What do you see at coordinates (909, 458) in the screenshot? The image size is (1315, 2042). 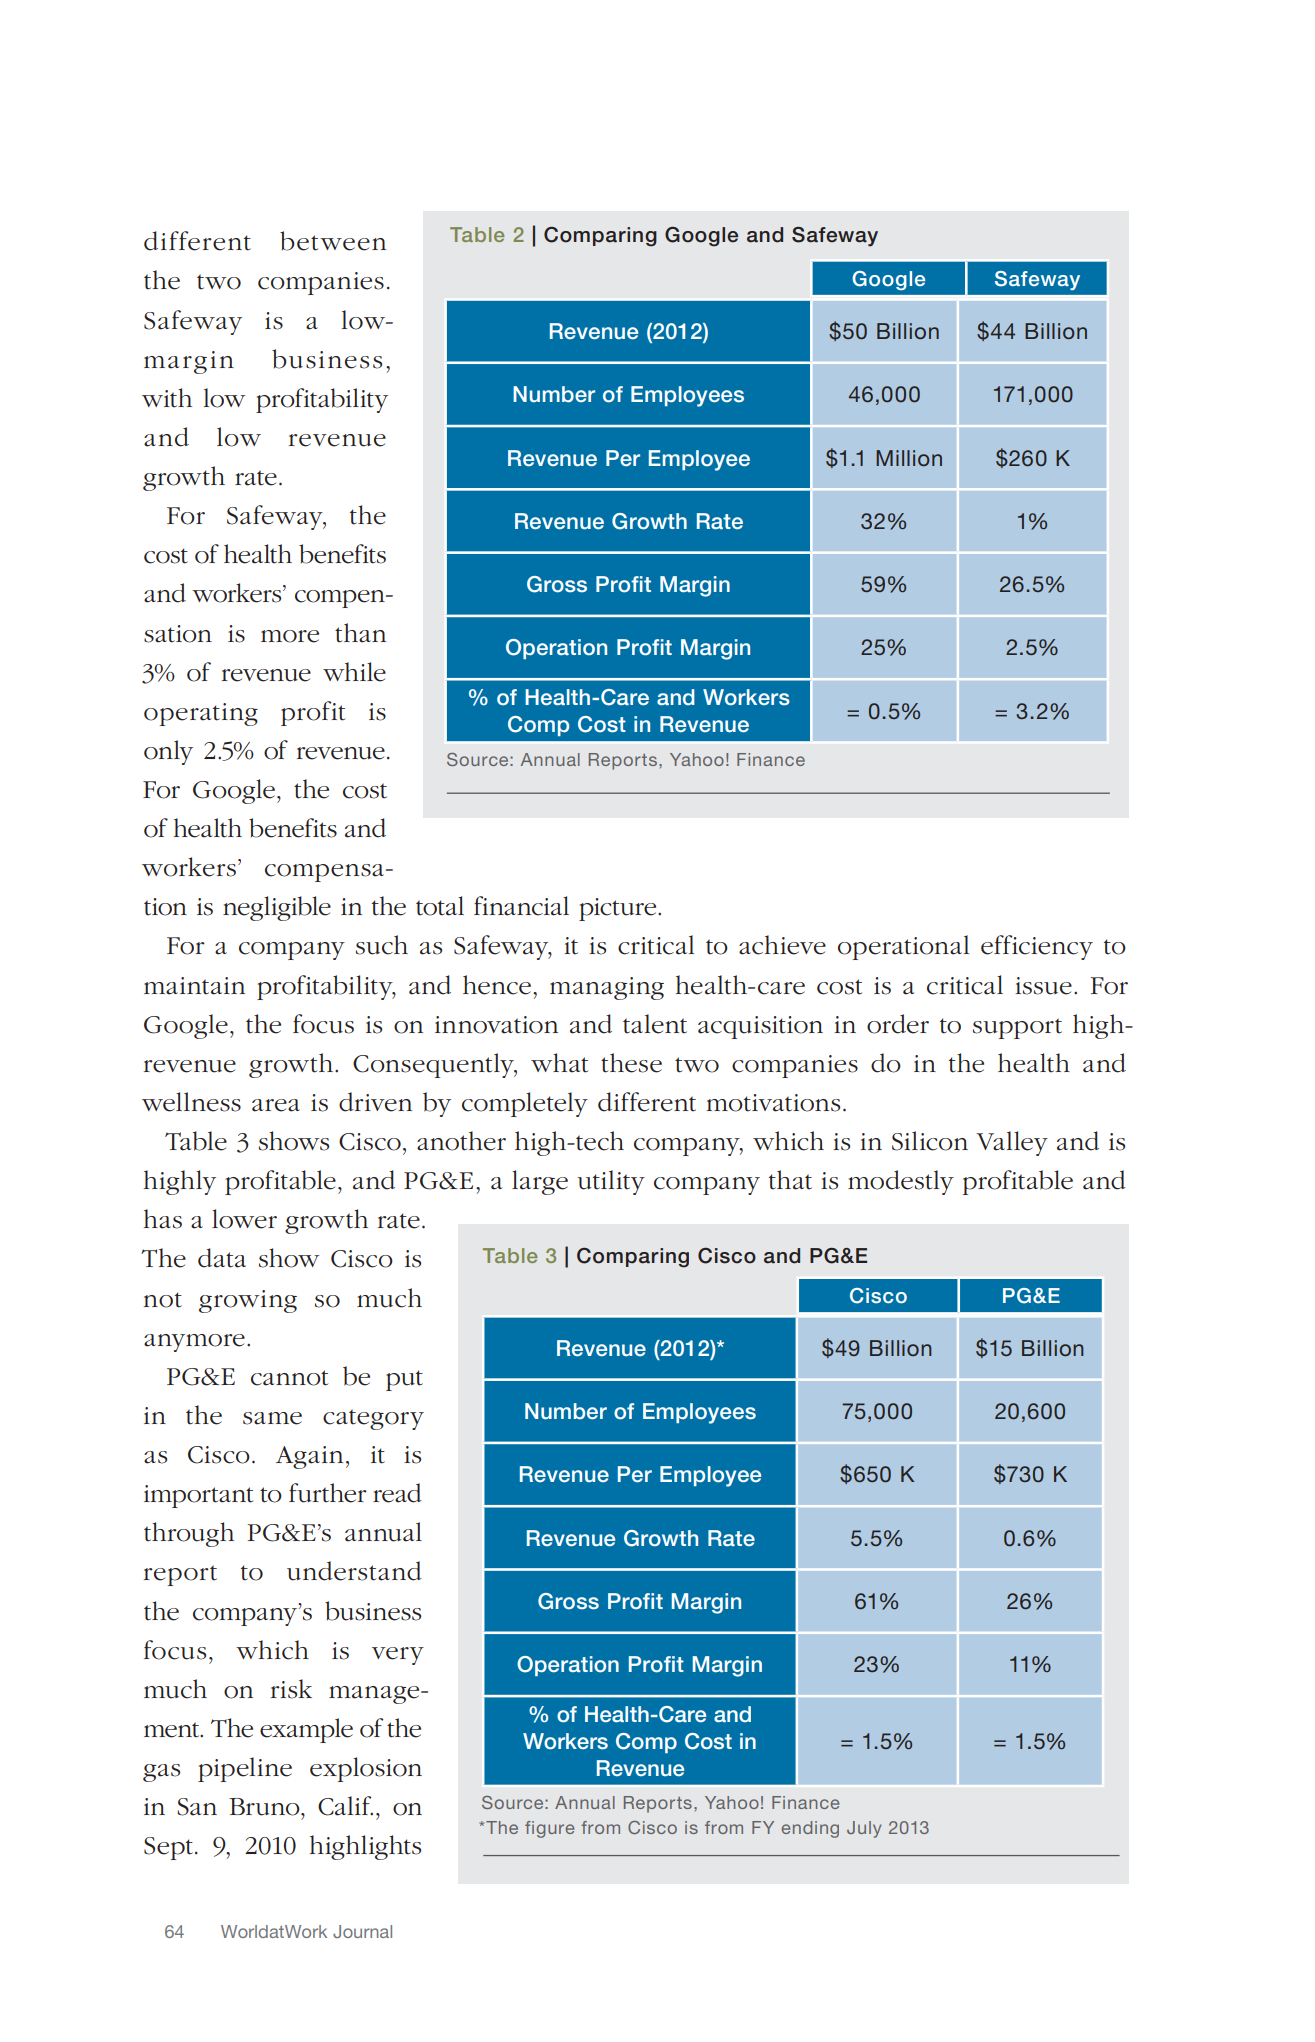 I see `Million` at bounding box center [909, 458].
